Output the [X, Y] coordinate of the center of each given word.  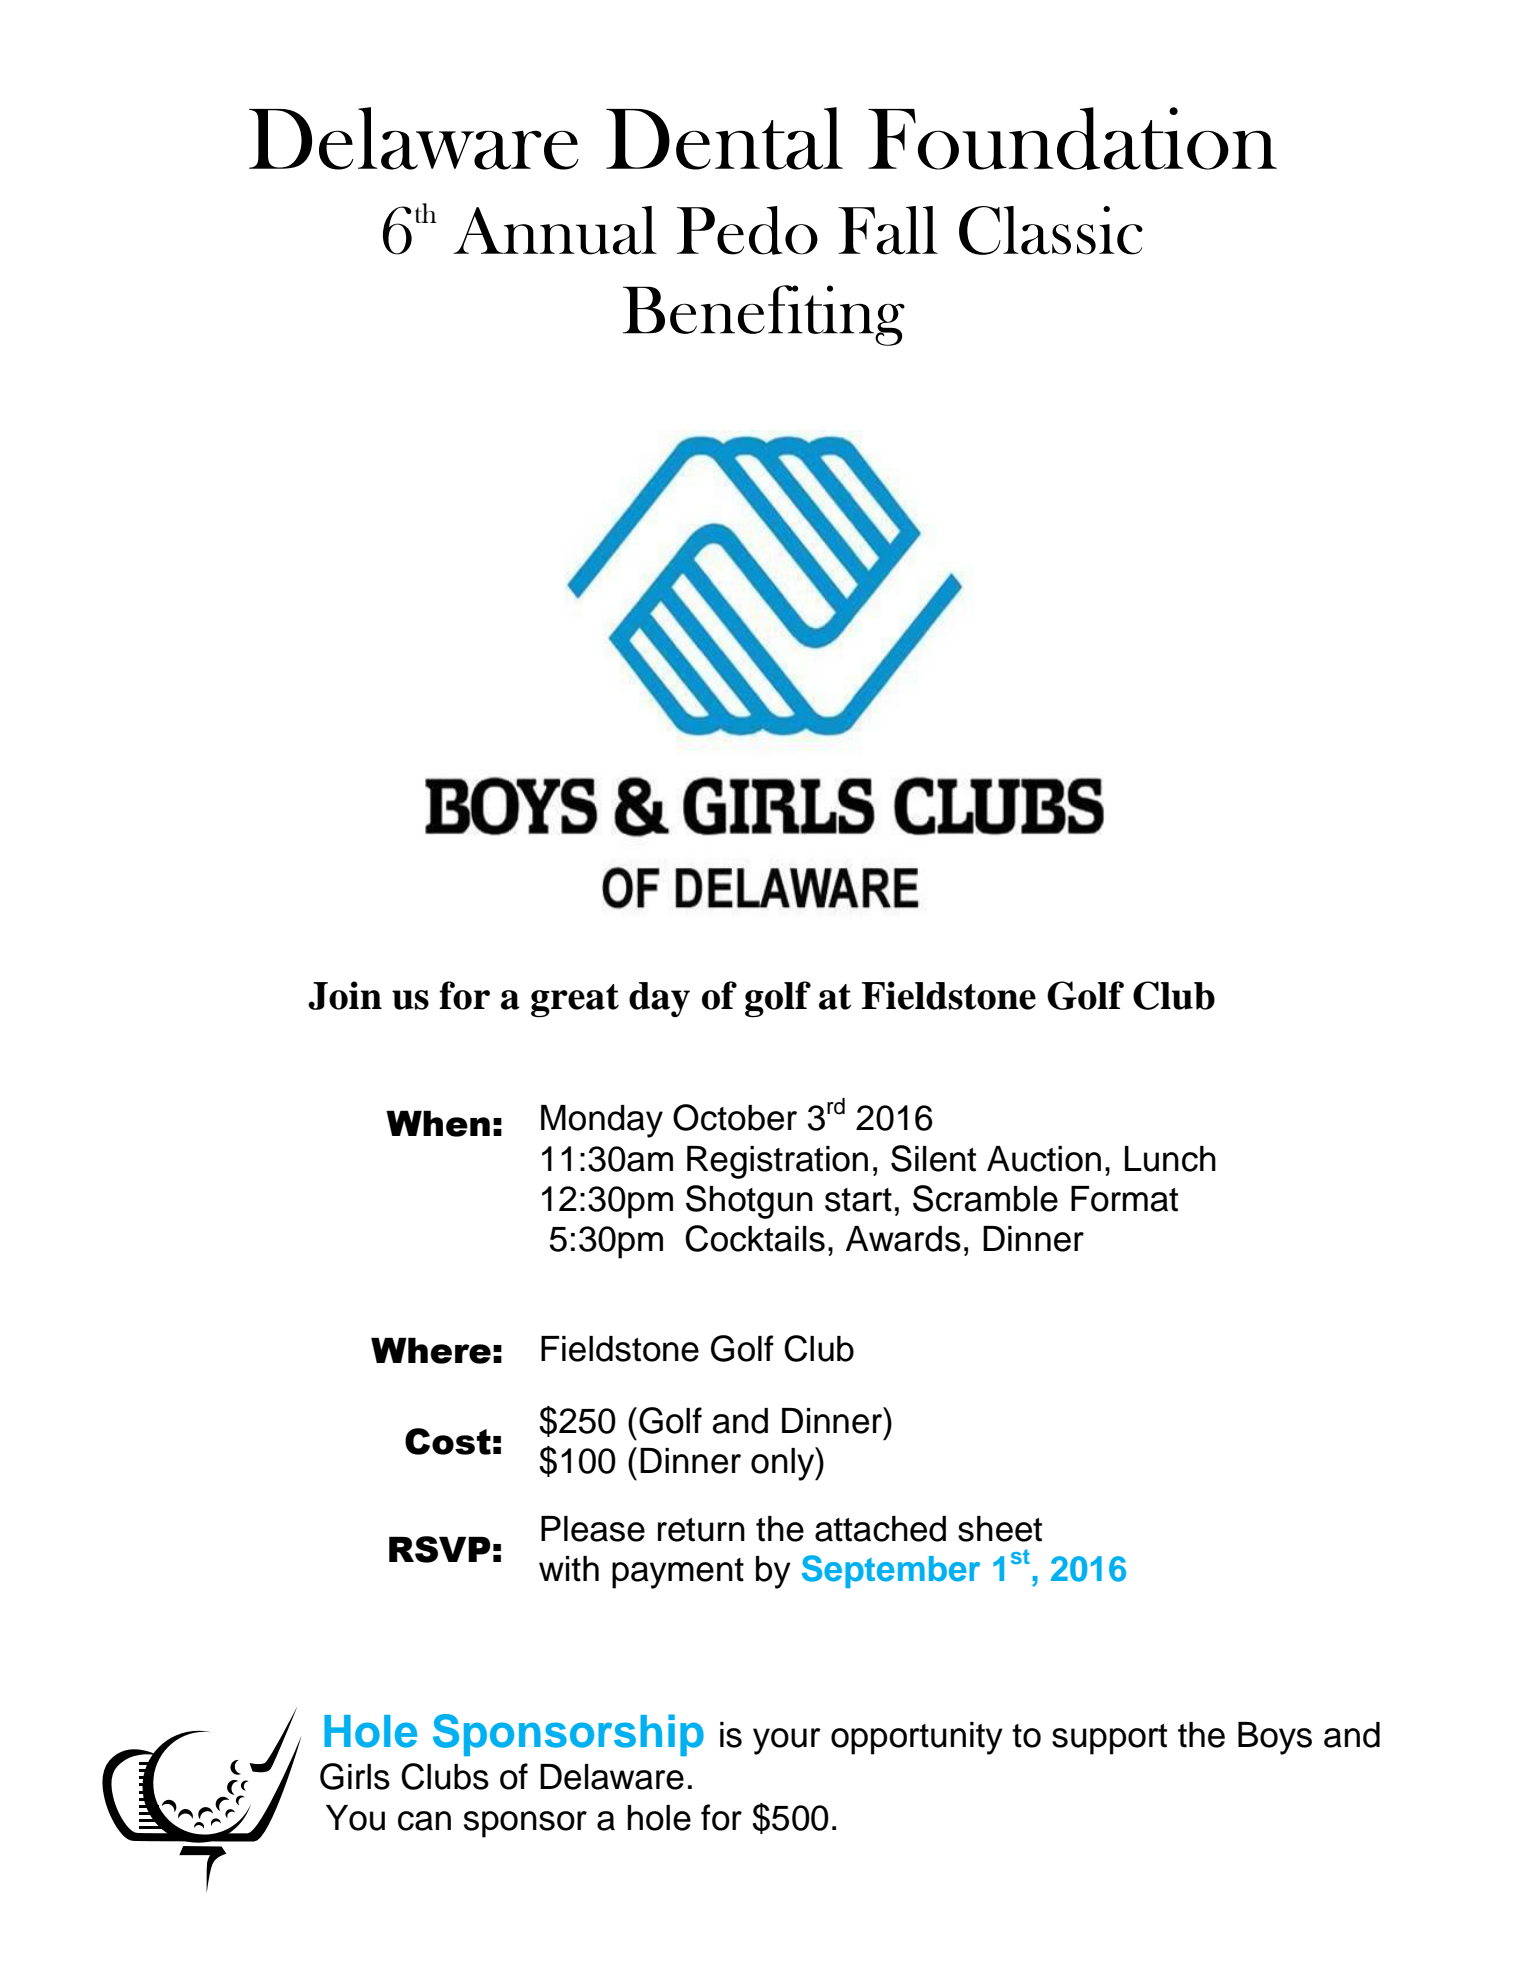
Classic [1051, 230]
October [735, 1117]
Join [345, 995]
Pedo [747, 230]
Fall [888, 230]
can [424, 1821]
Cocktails [755, 1238]
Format [1124, 1199]
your [787, 1741]
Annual [555, 230]
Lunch [1170, 1159]
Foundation [1072, 138]
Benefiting [764, 315]
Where [431, 1351]
